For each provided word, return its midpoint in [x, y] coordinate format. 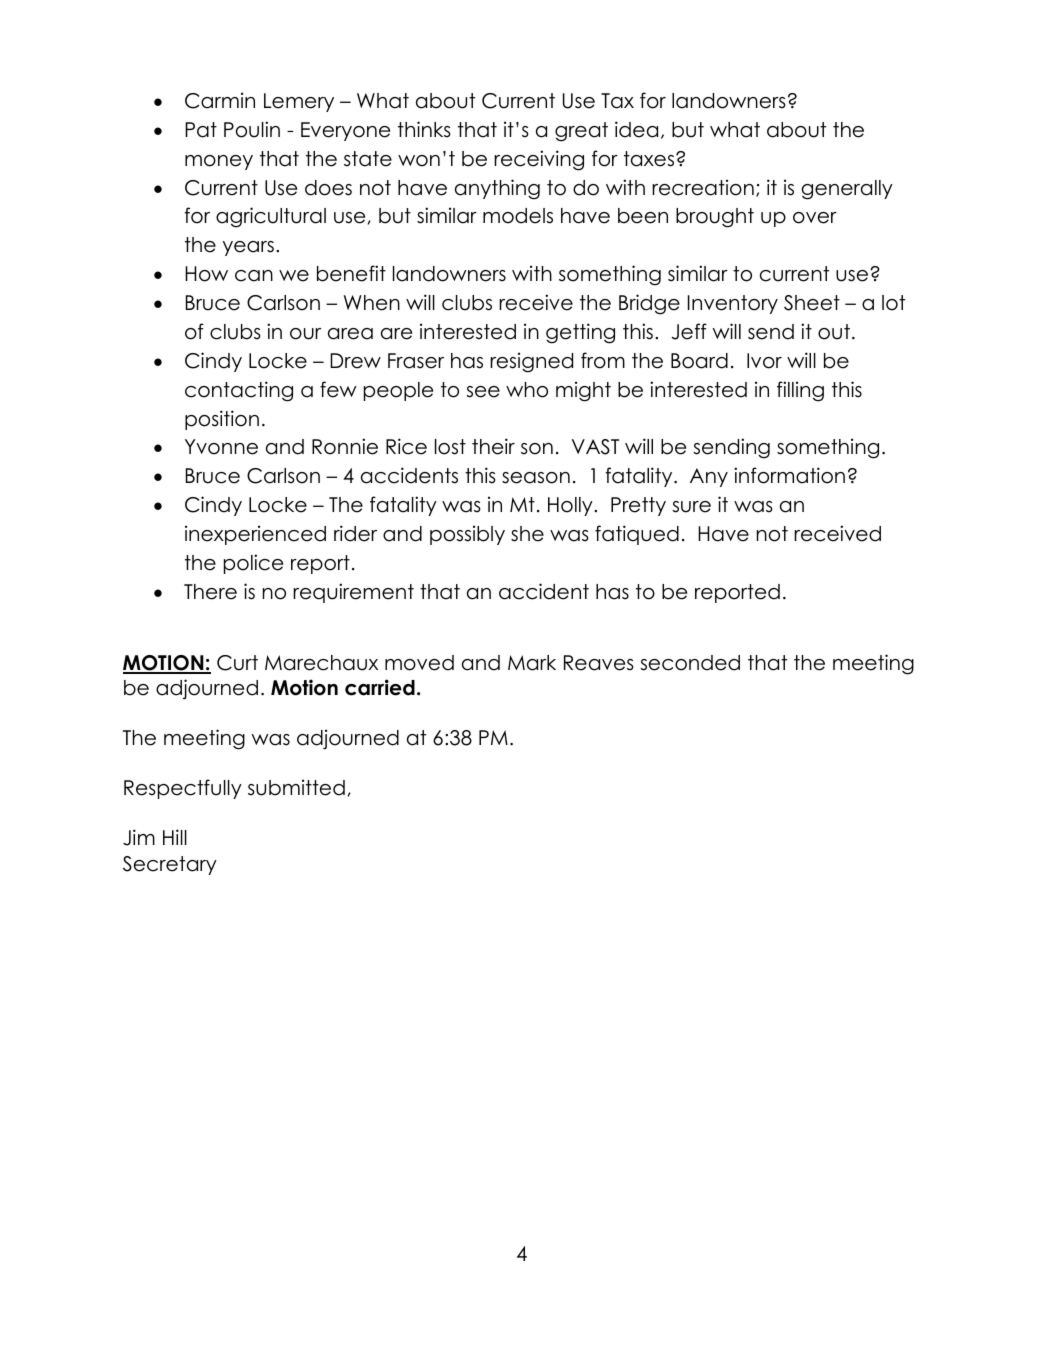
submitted [296, 787]
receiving [539, 160]
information [789, 475]
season [536, 478]
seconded [690, 663]
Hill [175, 837]
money [219, 162]
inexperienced [255, 535]
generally [847, 190]
